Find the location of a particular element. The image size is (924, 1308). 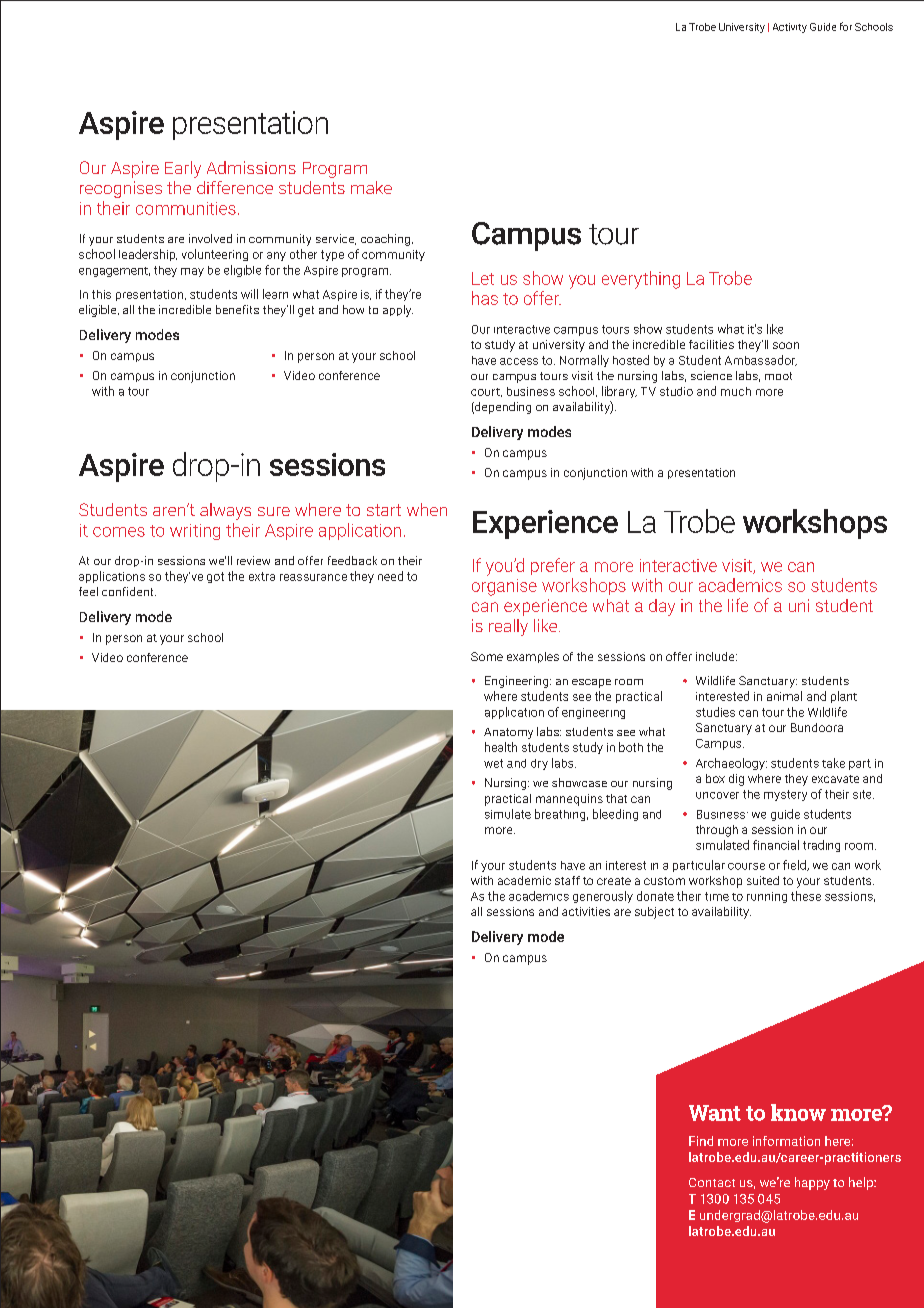

always is located at coordinates (225, 511).
